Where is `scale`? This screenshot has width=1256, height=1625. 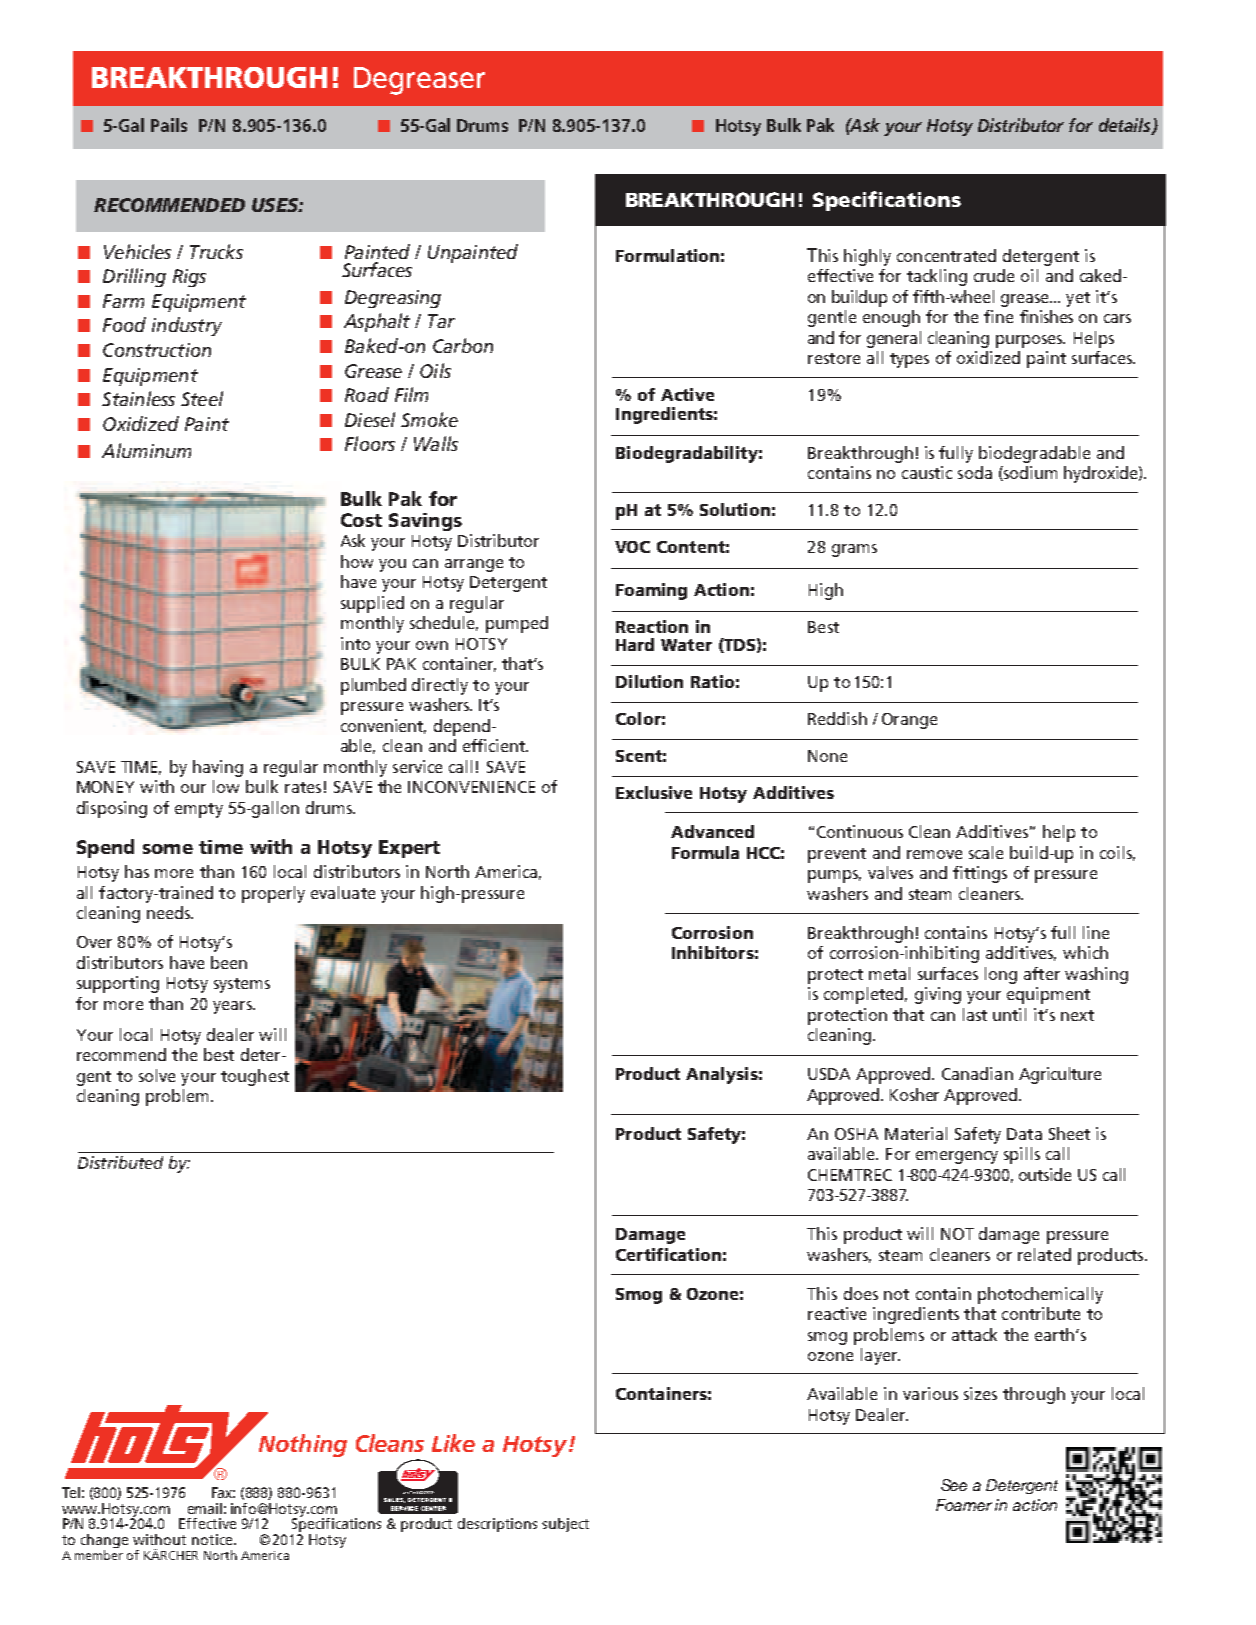 scale is located at coordinates (986, 852).
